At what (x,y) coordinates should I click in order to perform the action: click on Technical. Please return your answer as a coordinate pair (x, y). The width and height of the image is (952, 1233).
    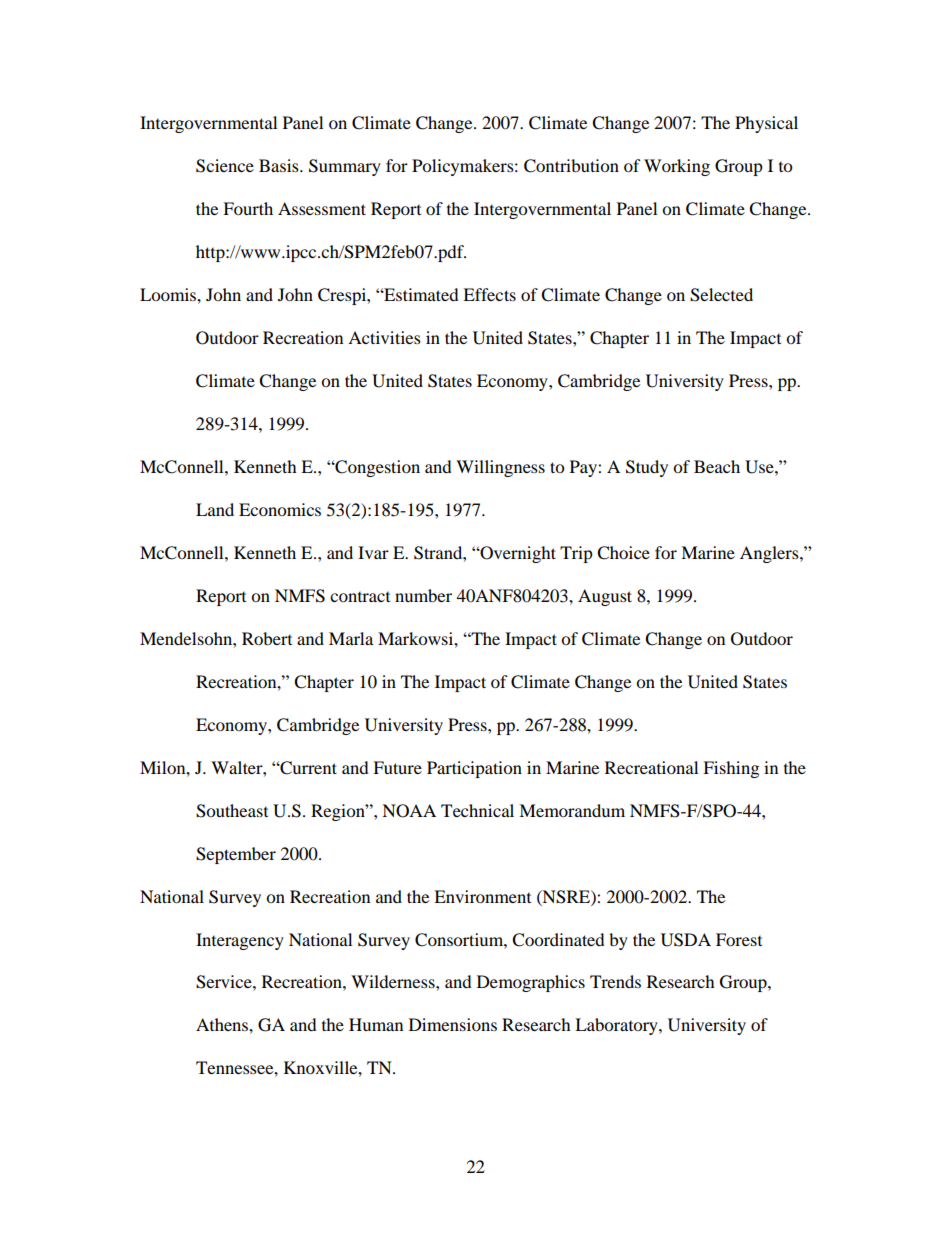
    Looking at the image, I should click on (477, 810).
